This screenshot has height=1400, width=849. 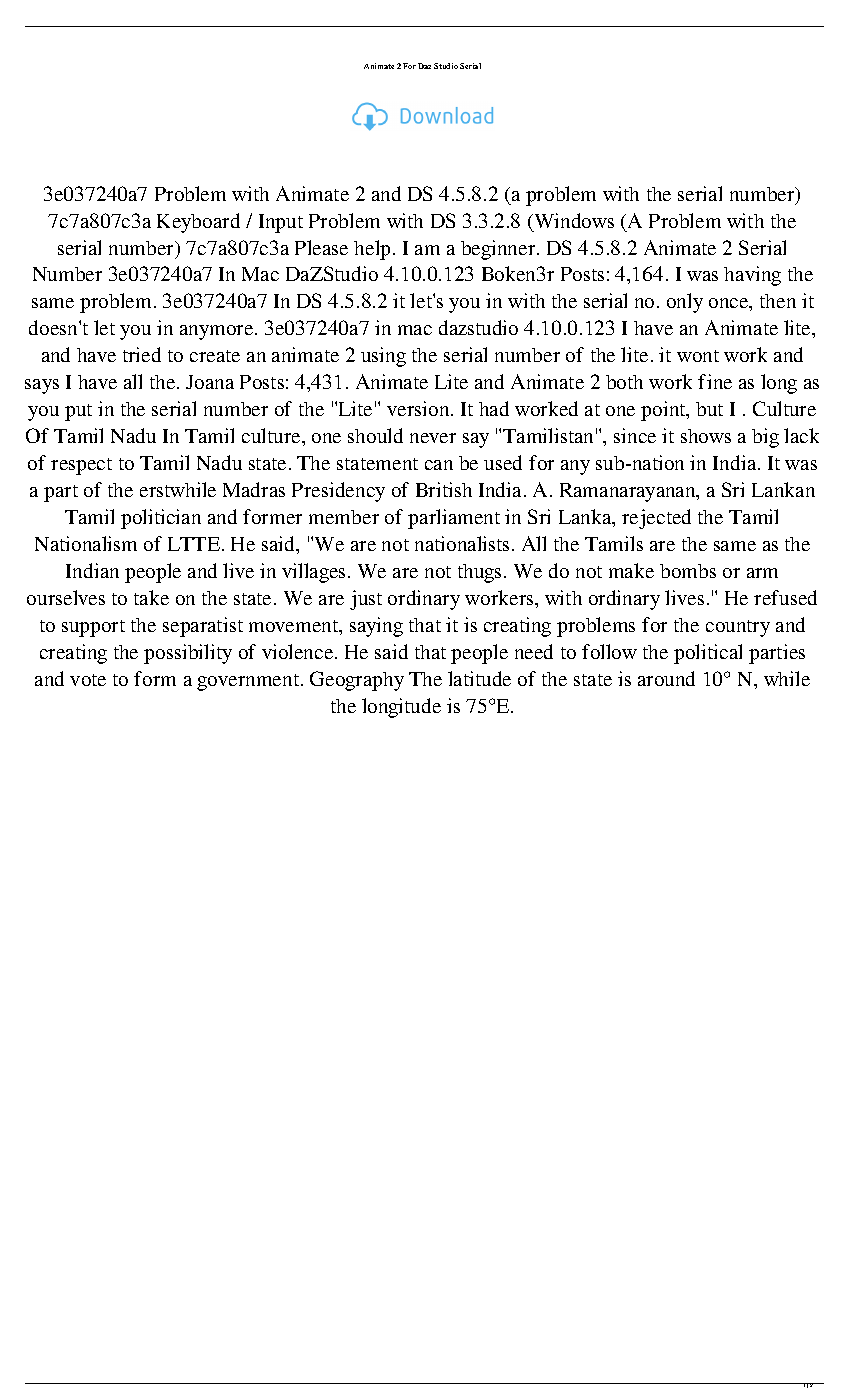 I want to click on help, so click(x=372, y=250).
